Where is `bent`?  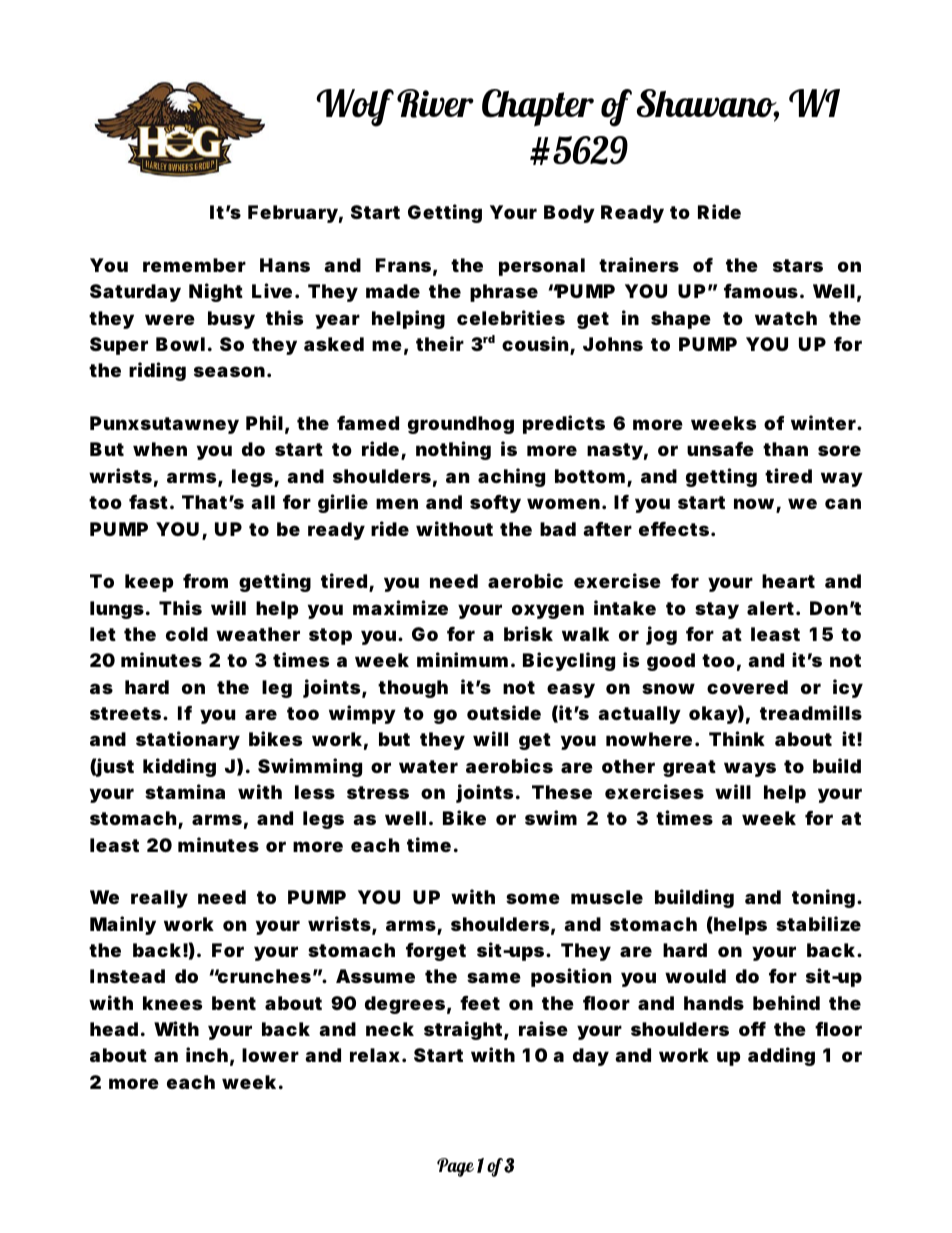
bent is located at coordinates (234, 1003).
